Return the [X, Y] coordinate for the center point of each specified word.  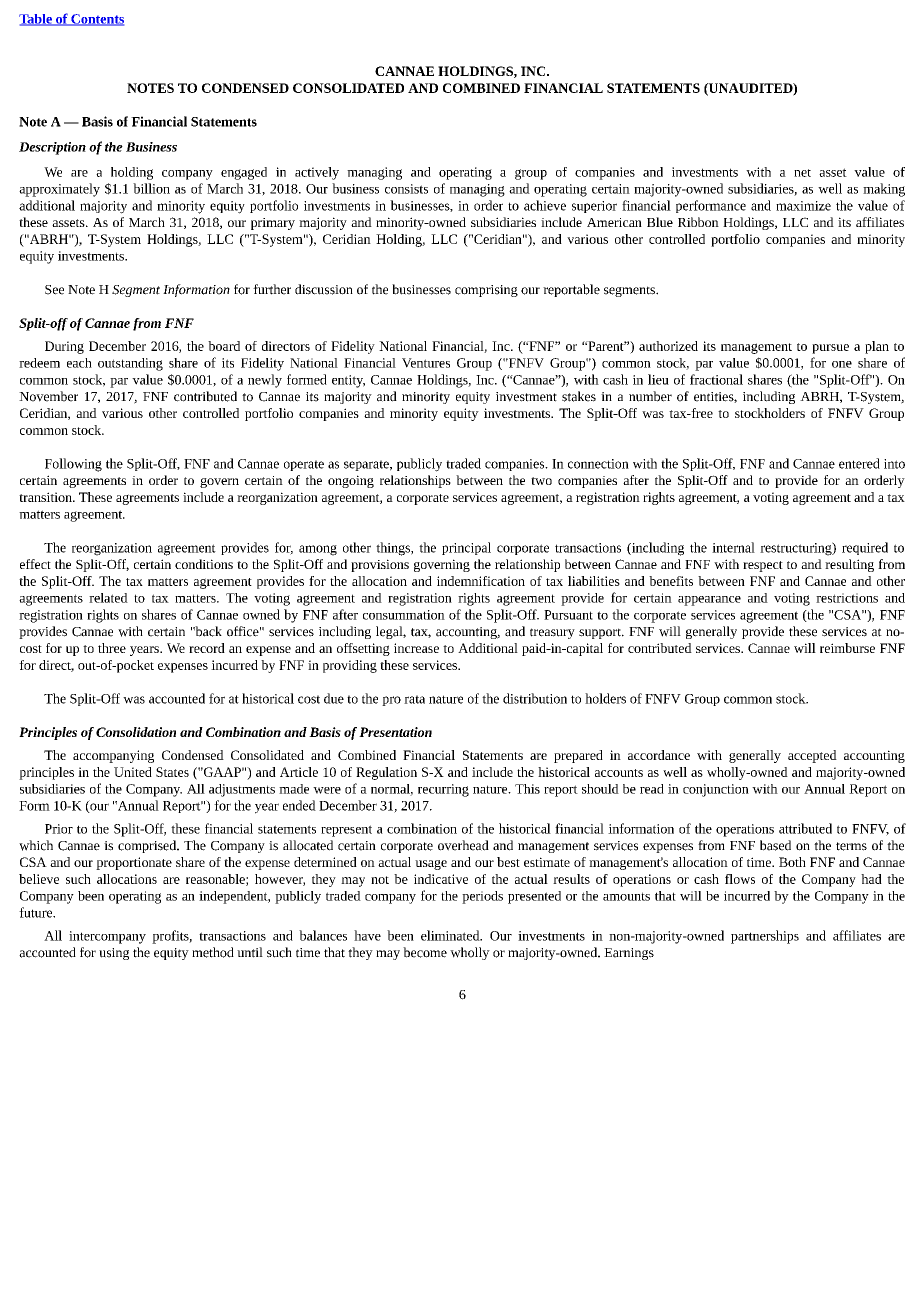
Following [73, 465]
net [802, 173]
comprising [486, 291]
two [541, 481]
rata [414, 699]
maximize [803, 206]
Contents [96, 20]
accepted [812, 756]
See [54, 290]
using [114, 954]
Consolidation [136, 732]
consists [406, 189]
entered [859, 463]
